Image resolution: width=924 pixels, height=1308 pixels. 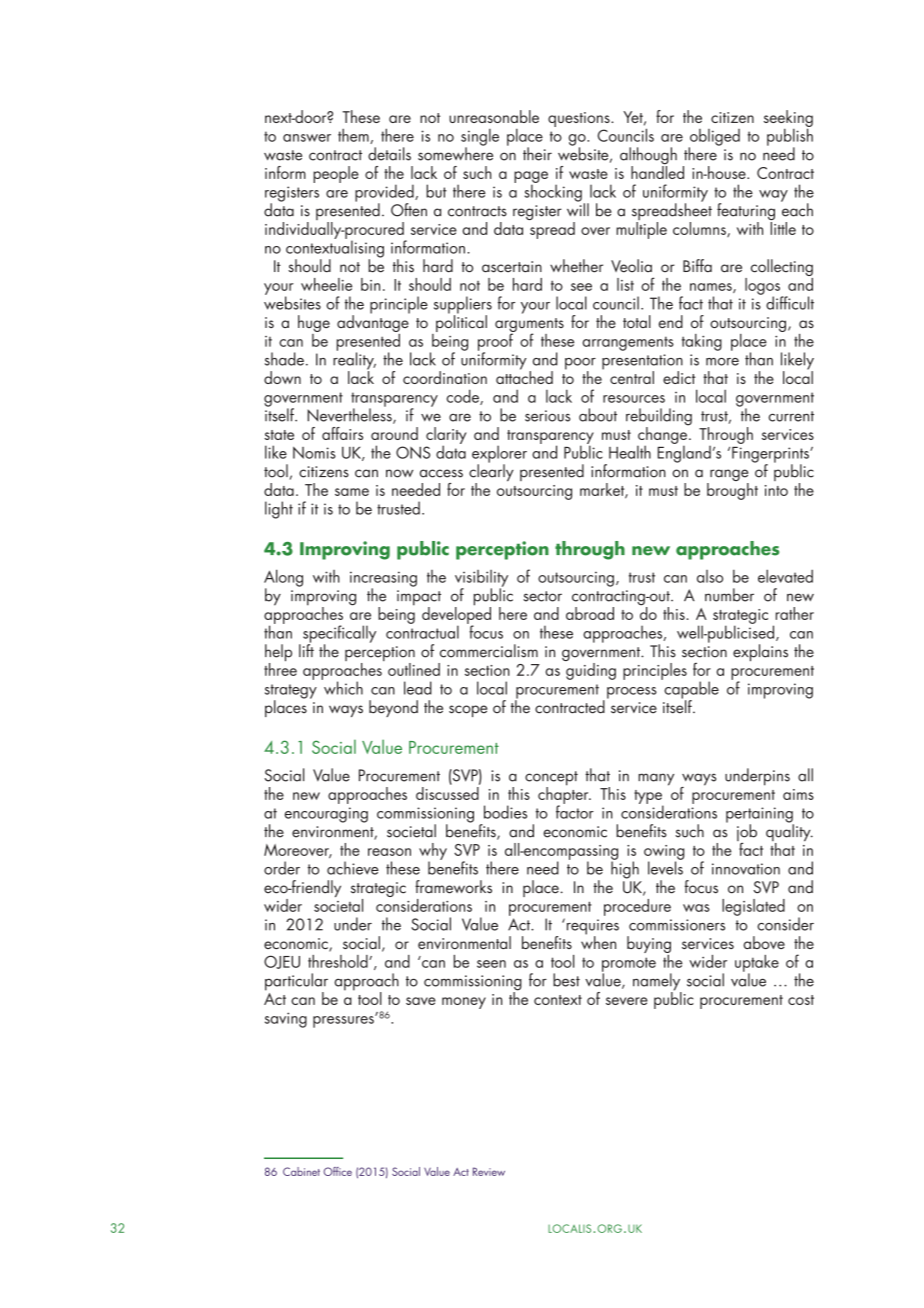 I want to click on obliged, so click(x=714, y=138).
